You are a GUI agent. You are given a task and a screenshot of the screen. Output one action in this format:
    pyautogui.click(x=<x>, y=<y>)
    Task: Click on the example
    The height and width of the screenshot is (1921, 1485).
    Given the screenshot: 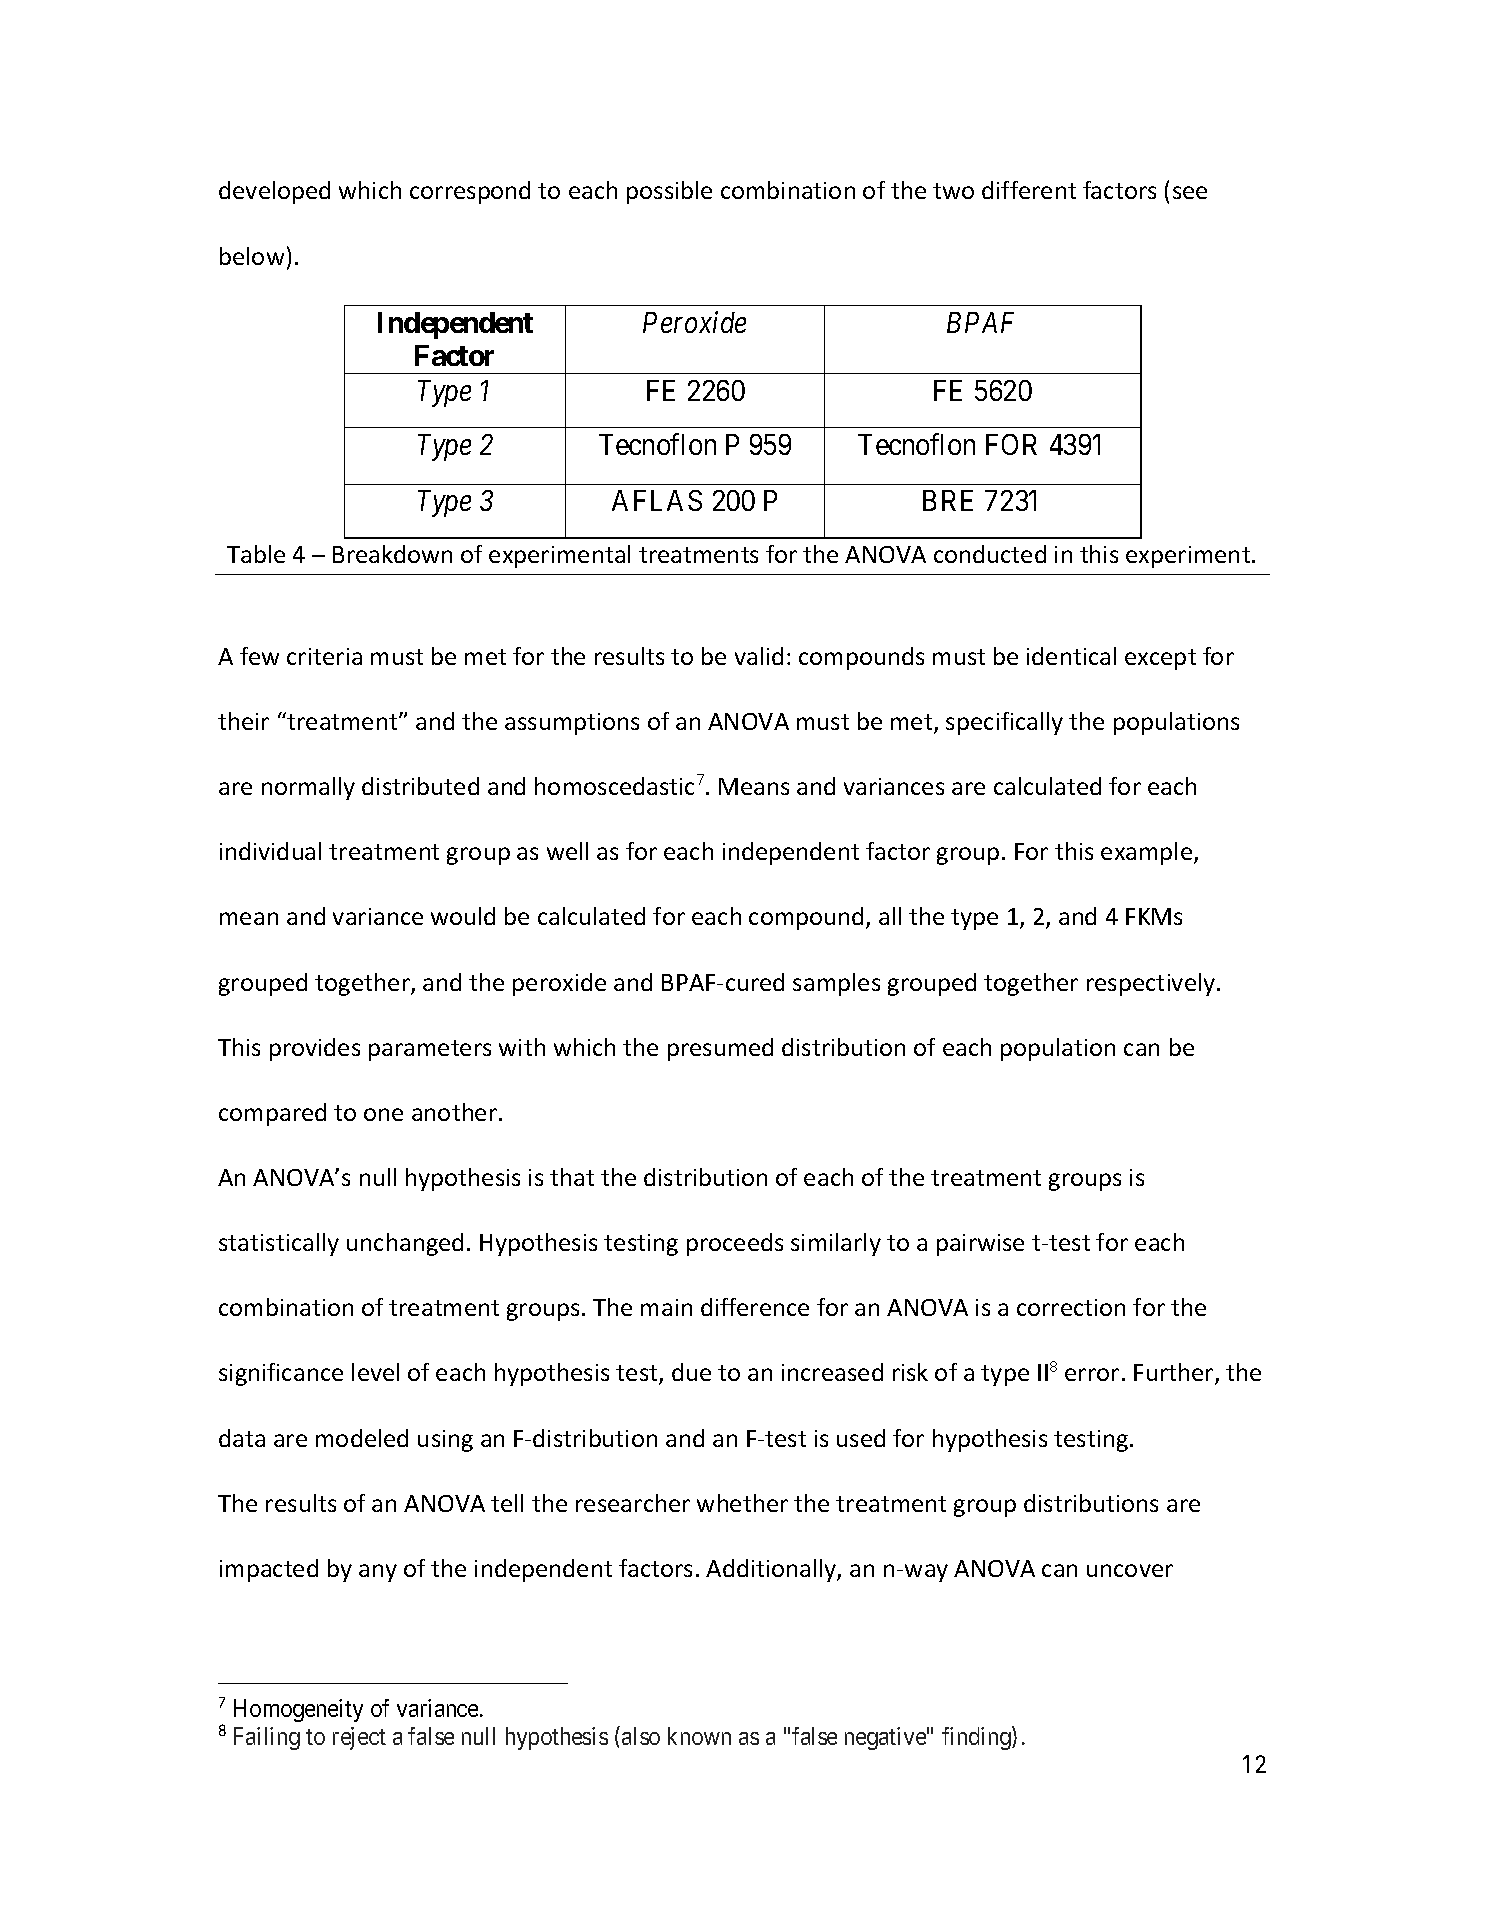 What is the action you would take?
    pyautogui.click(x=1148, y=853)
